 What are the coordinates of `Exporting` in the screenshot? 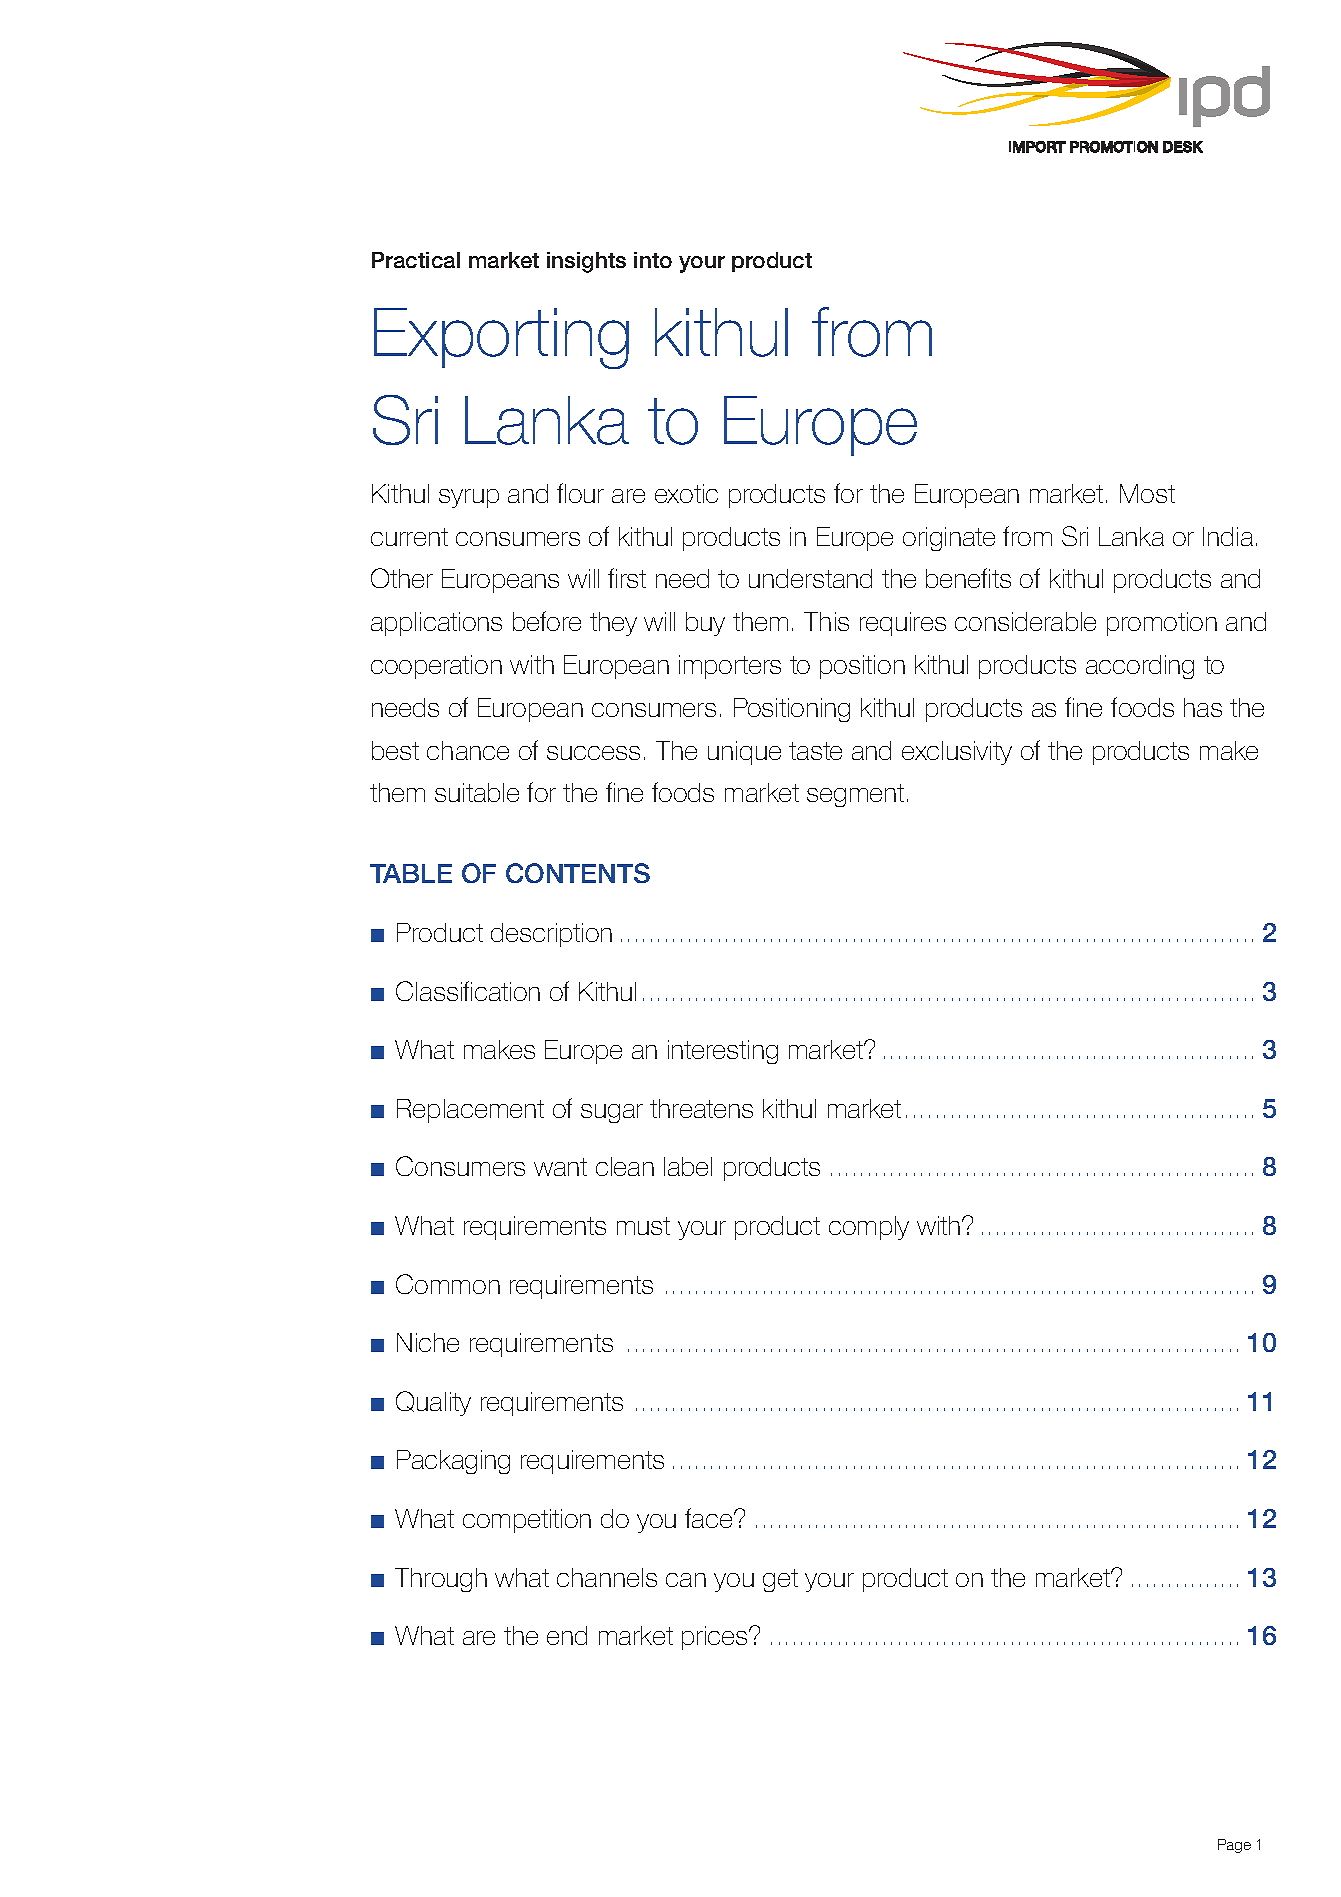 It's located at (501, 338).
